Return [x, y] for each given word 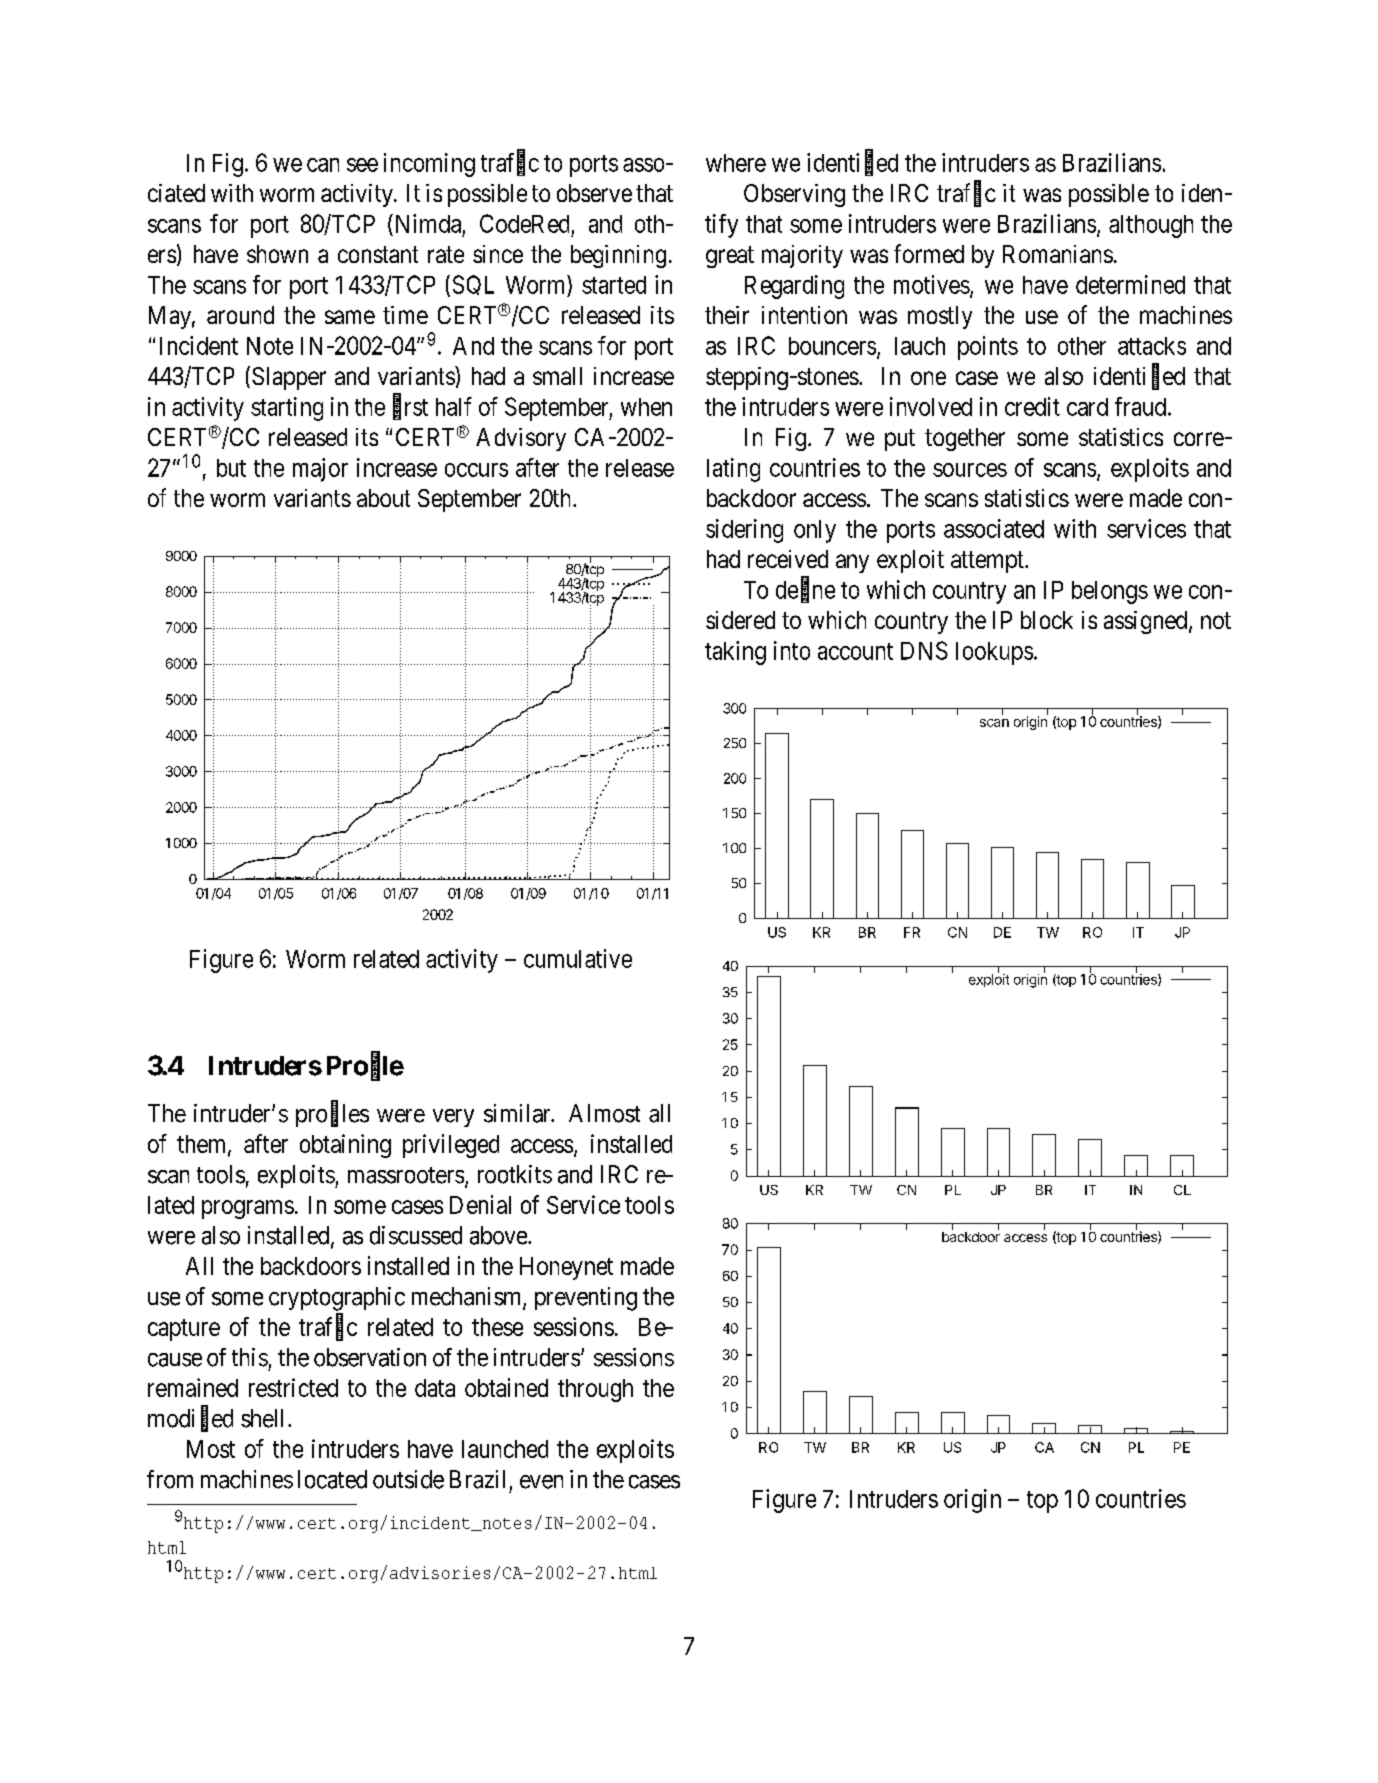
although [1151, 226]
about [383, 498]
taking [735, 653]
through [595, 1390]
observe [594, 193]
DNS [924, 650]
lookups [994, 653]
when [646, 407]
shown [277, 254]
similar [519, 1113]
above [499, 1235]
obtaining [345, 1146]
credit [1032, 406]
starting [287, 409]
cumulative [578, 958]
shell [265, 1418]
